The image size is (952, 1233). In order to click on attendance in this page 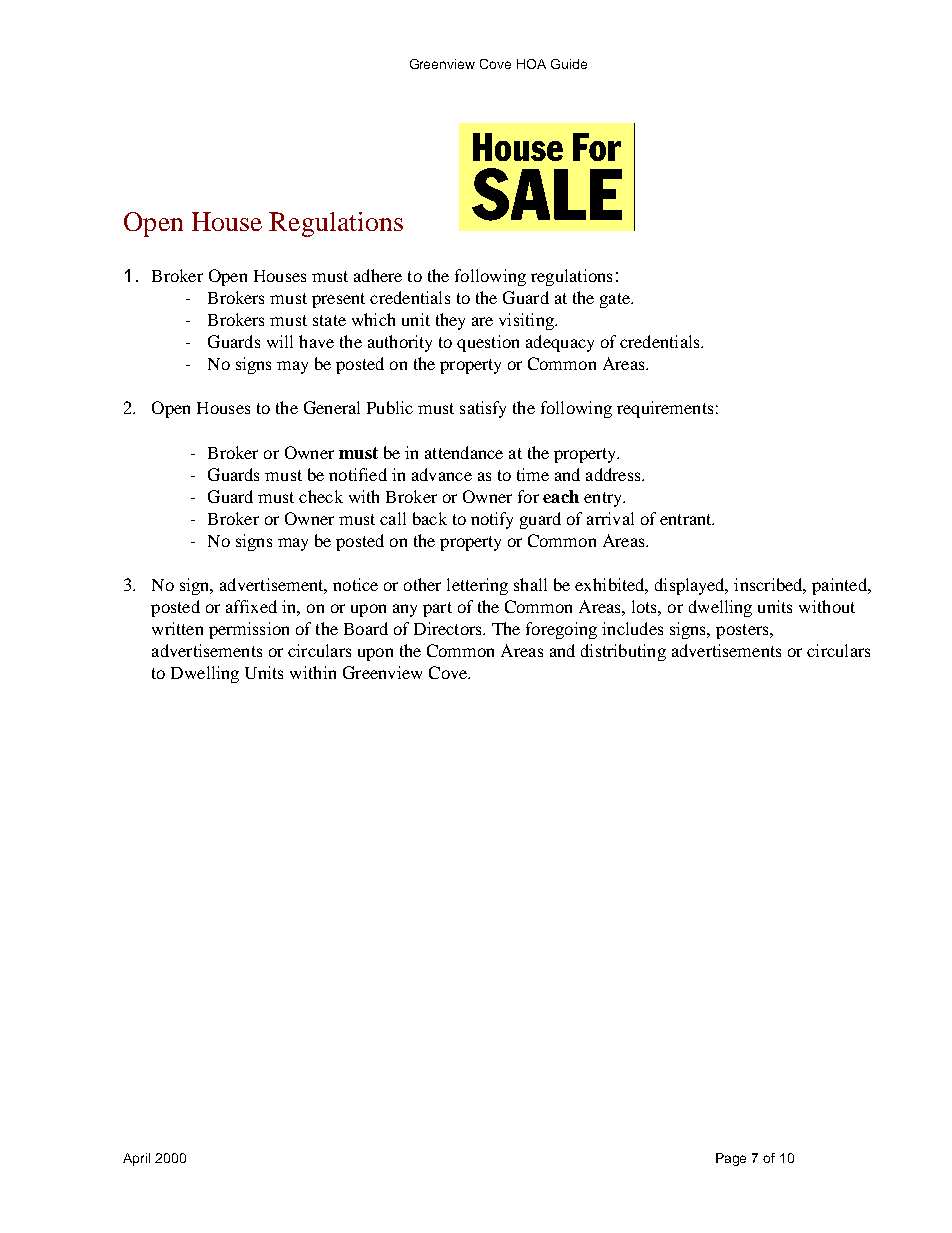, I will do `click(464, 452)`.
